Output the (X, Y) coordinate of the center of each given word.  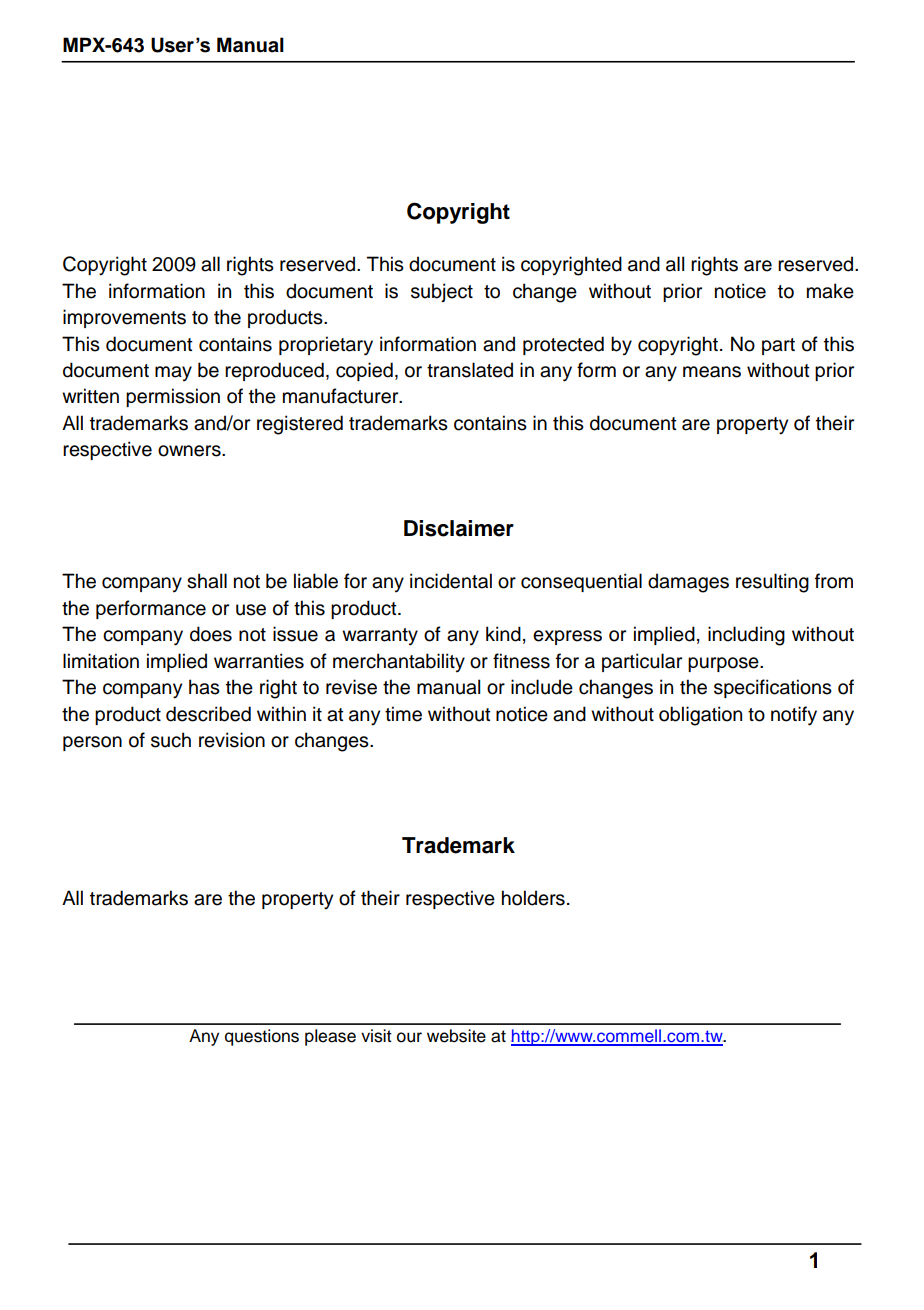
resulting (772, 583)
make (830, 291)
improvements (124, 318)
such (171, 740)
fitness (521, 661)
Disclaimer (459, 528)
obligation (700, 716)
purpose (724, 664)
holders (533, 898)
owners (190, 451)
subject (442, 292)
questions (262, 1037)
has (204, 687)
